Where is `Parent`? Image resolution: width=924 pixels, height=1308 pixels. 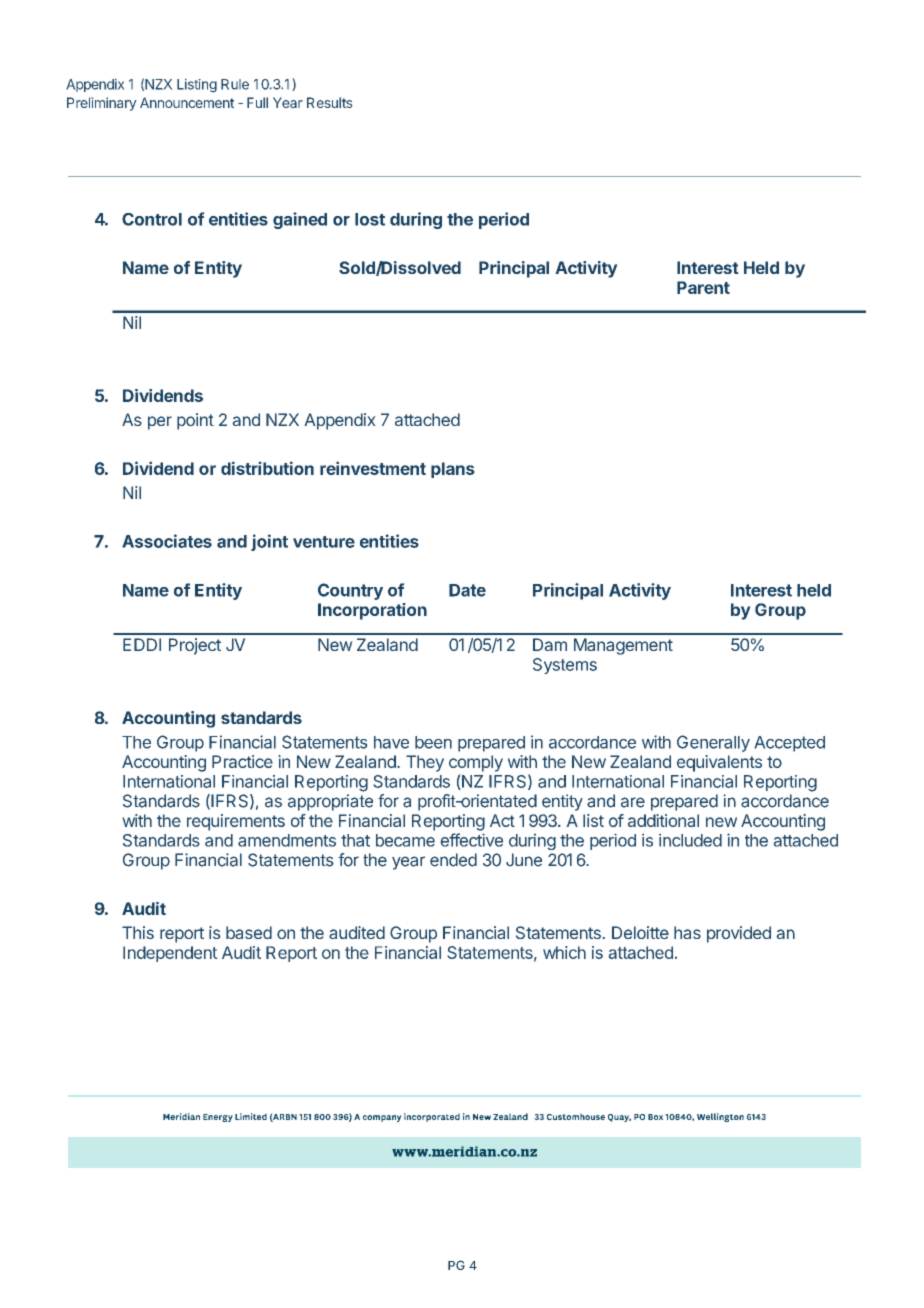
Parent is located at coordinates (703, 287).
